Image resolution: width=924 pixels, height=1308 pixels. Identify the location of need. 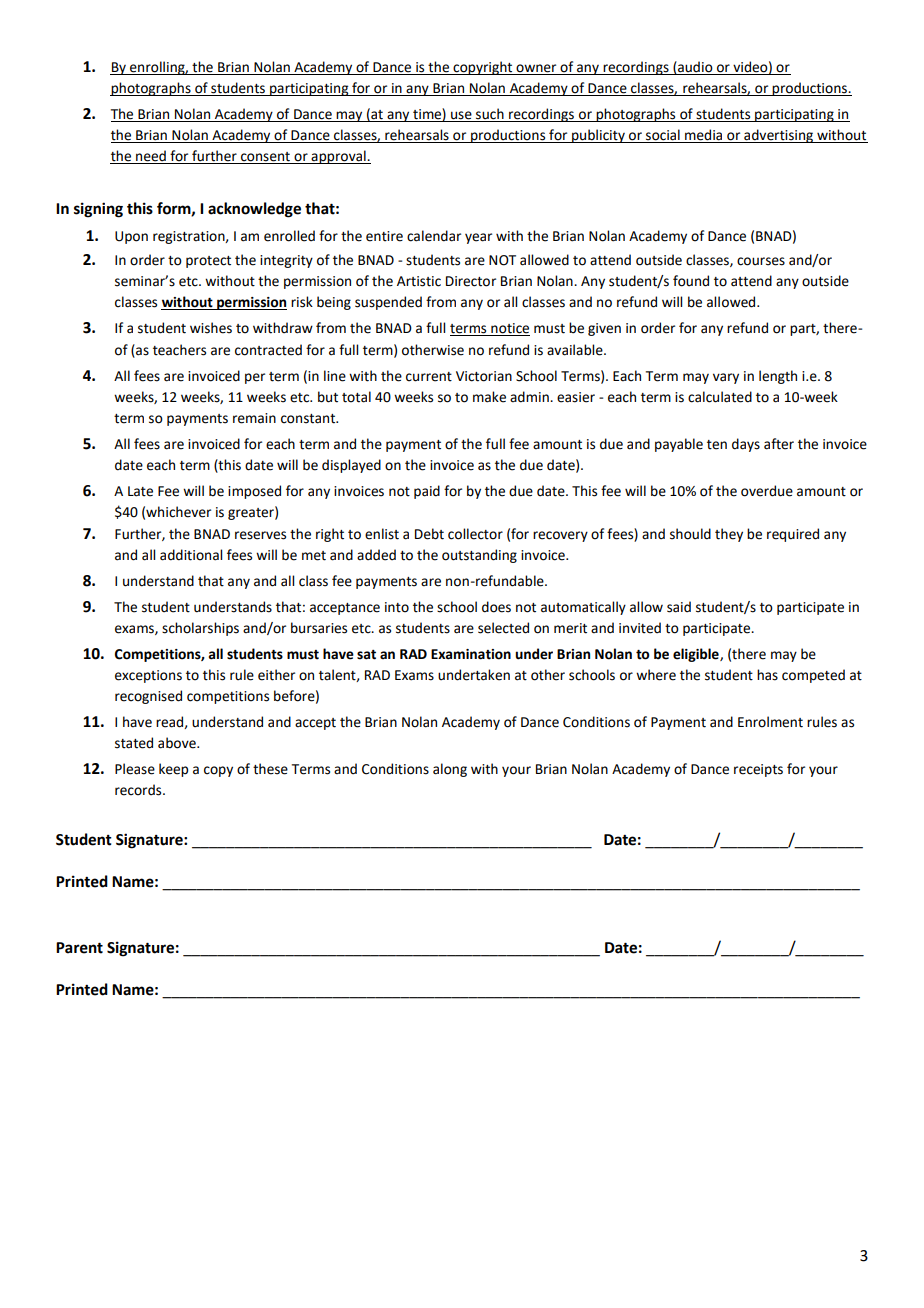
(151, 157).
